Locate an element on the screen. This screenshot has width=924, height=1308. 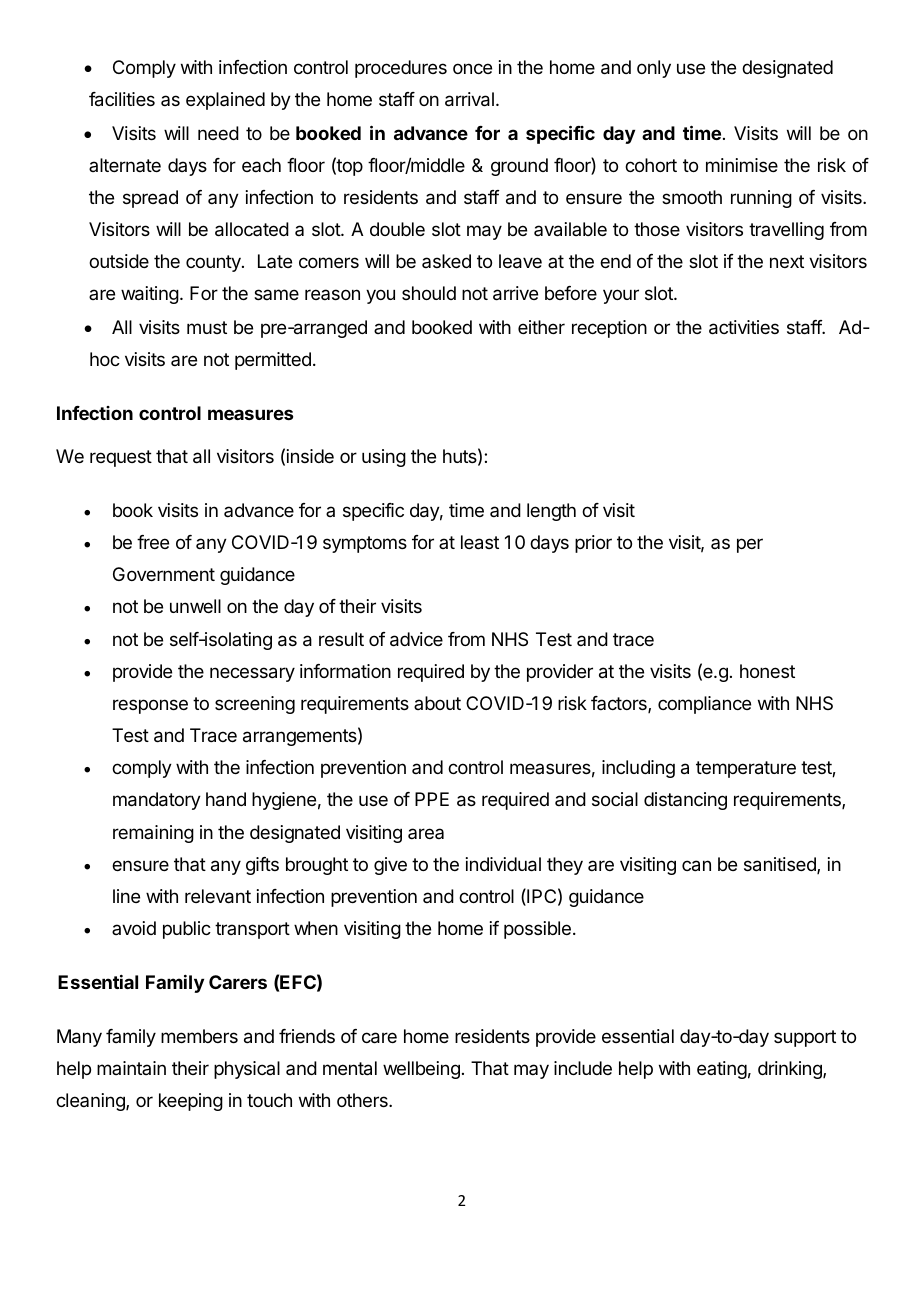
honest is located at coordinates (767, 671).
